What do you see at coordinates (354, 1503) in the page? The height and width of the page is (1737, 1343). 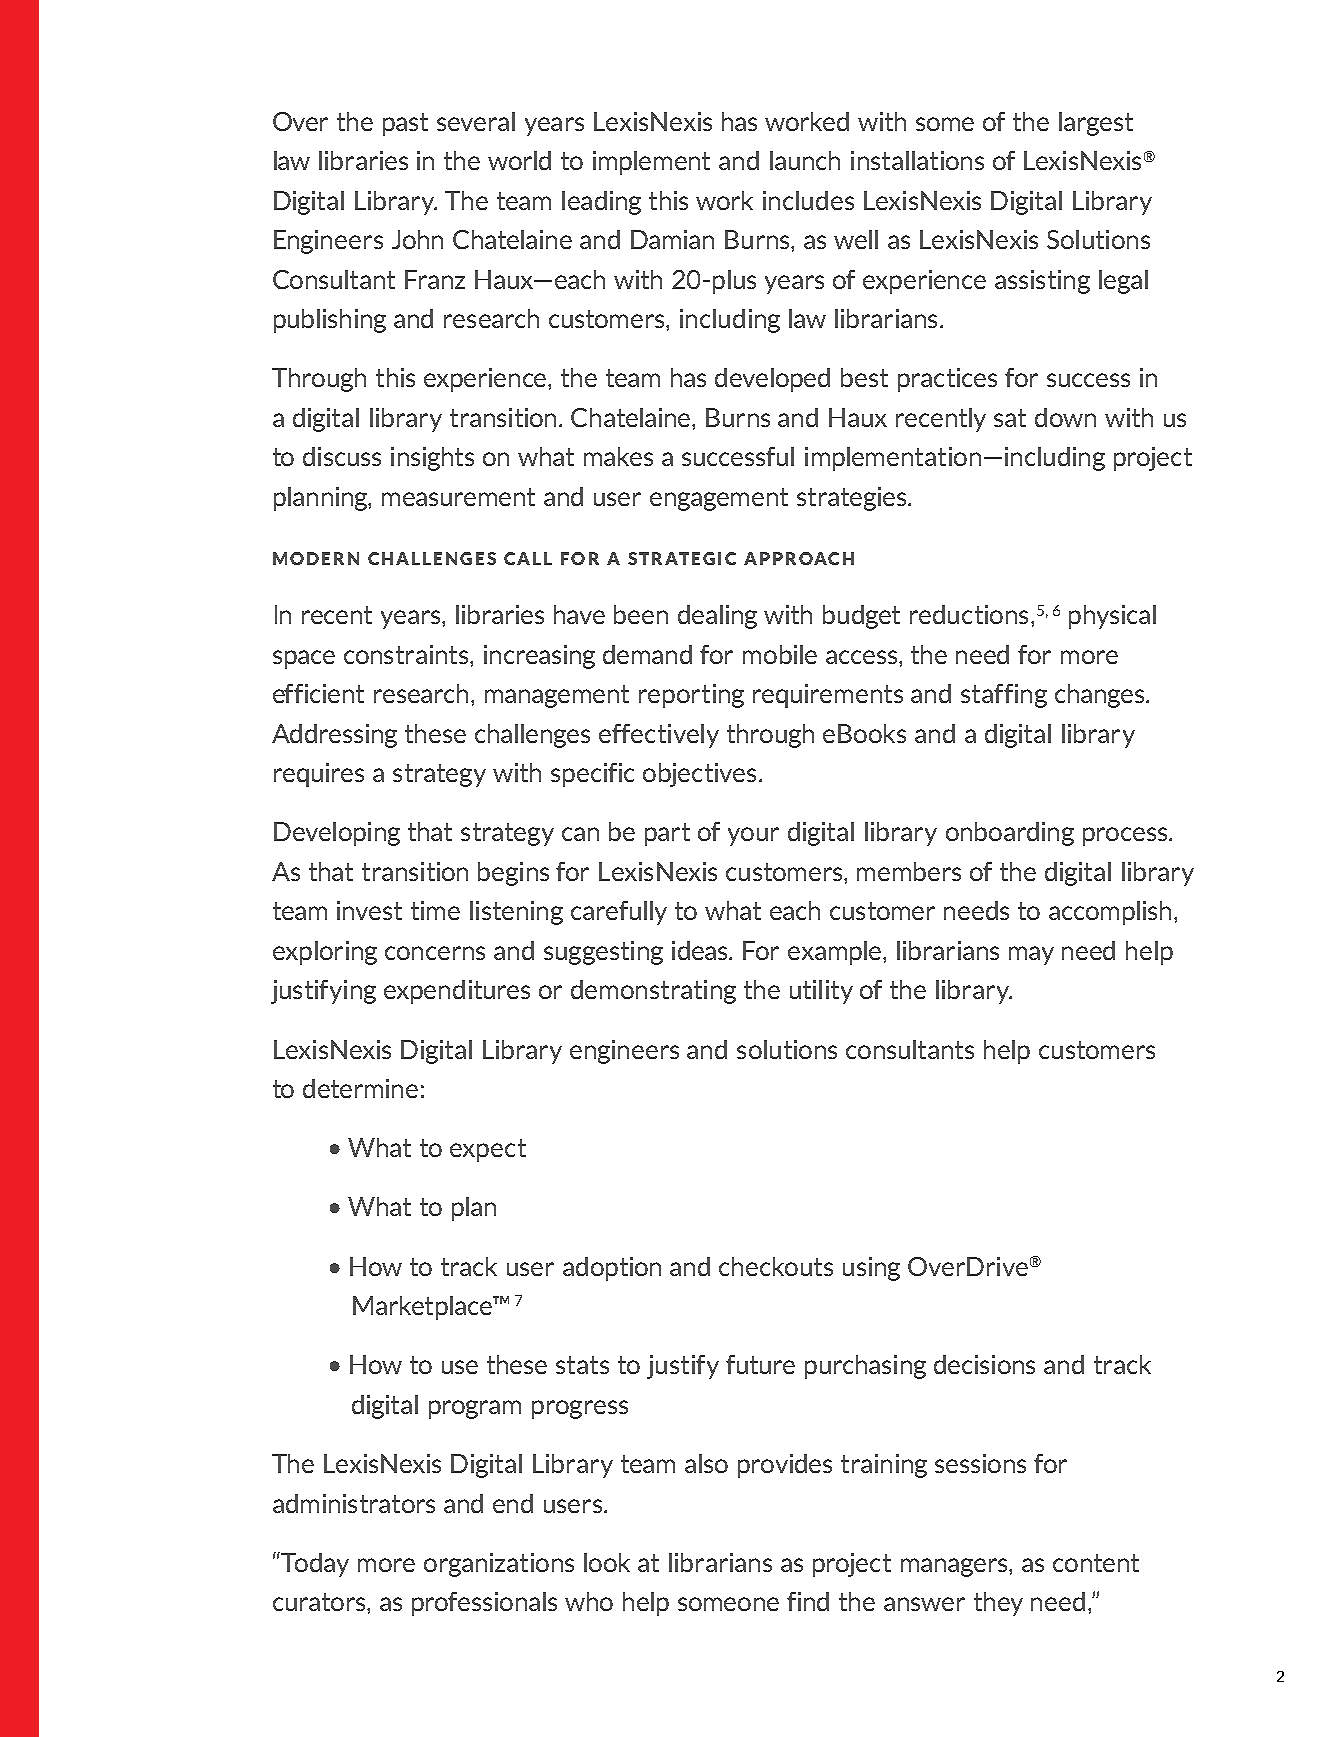 I see `administrators` at bounding box center [354, 1503].
